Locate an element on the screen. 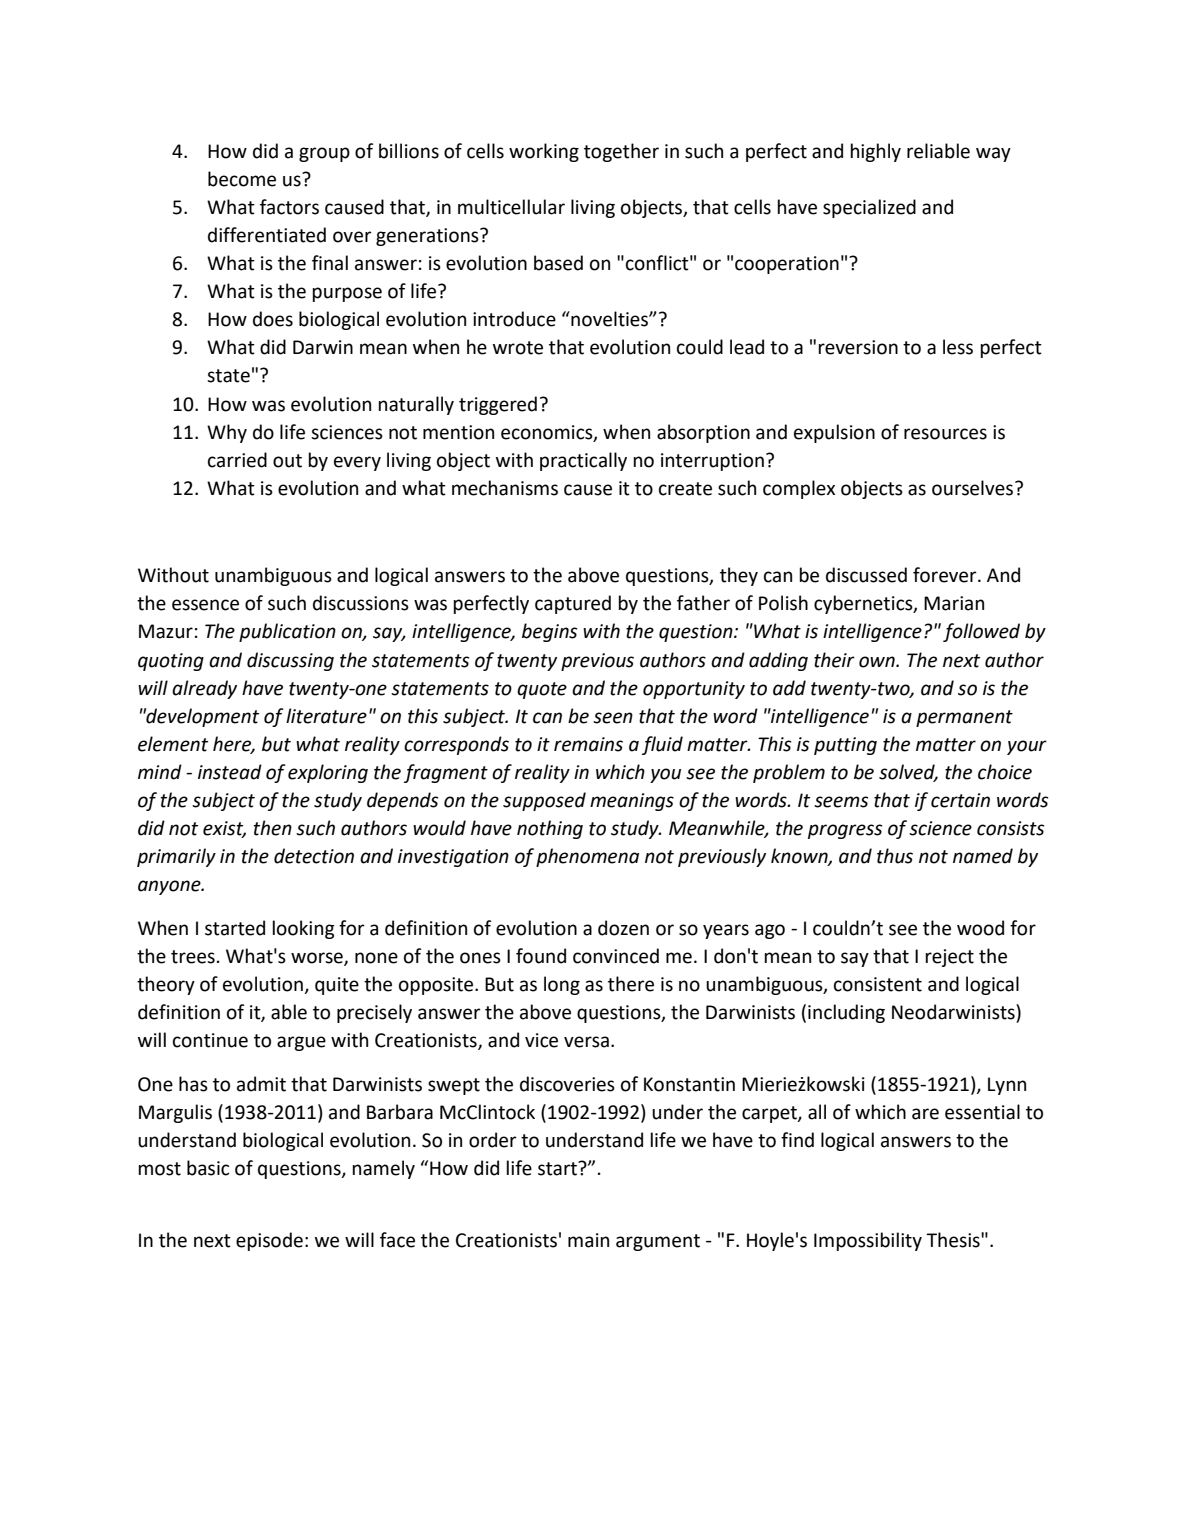  seen is located at coordinates (613, 718).
